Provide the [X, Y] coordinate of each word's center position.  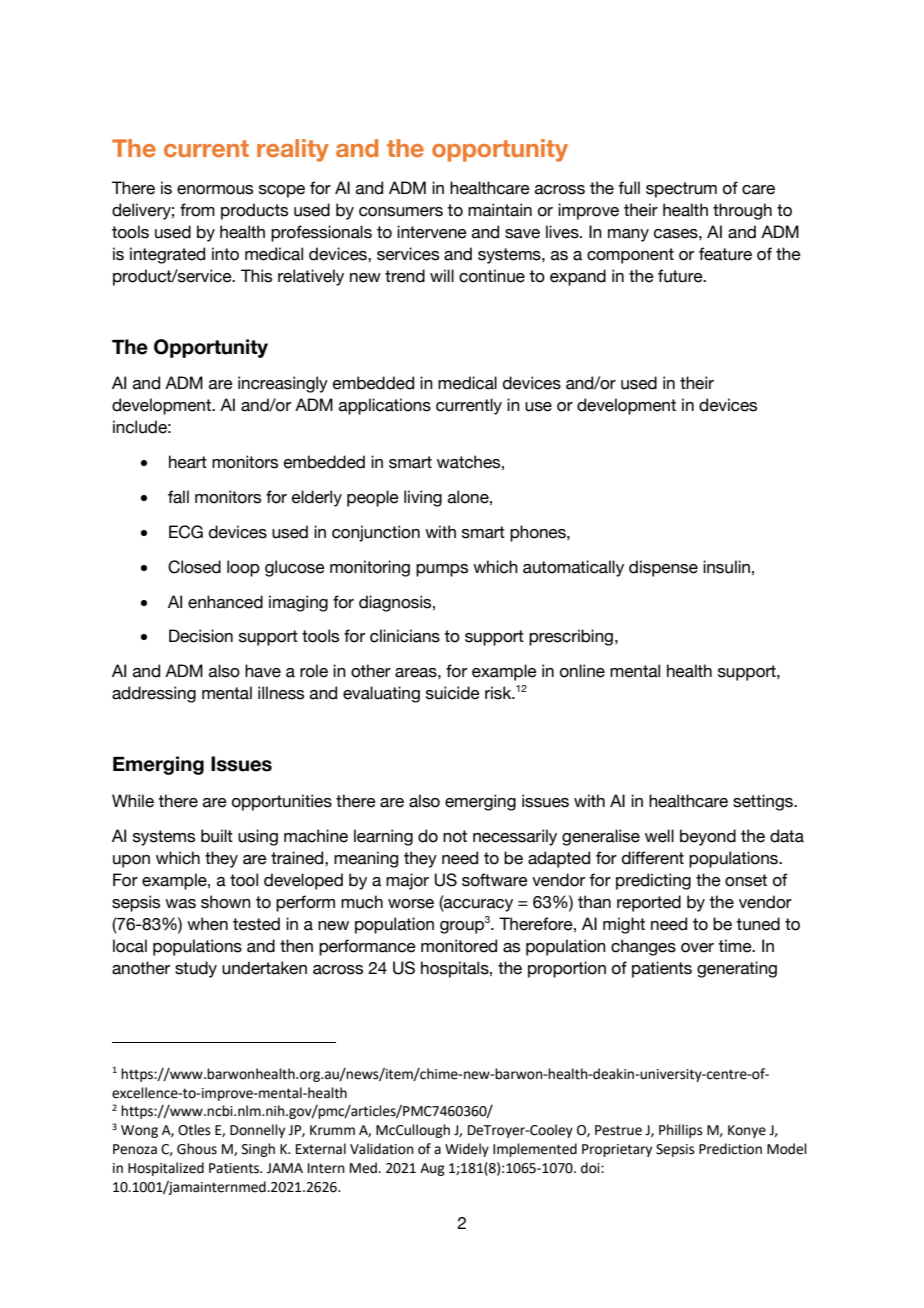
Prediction [730, 1149]
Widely [467, 1150]
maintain [500, 210]
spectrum [681, 190]
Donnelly [257, 1131]
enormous [215, 190]
